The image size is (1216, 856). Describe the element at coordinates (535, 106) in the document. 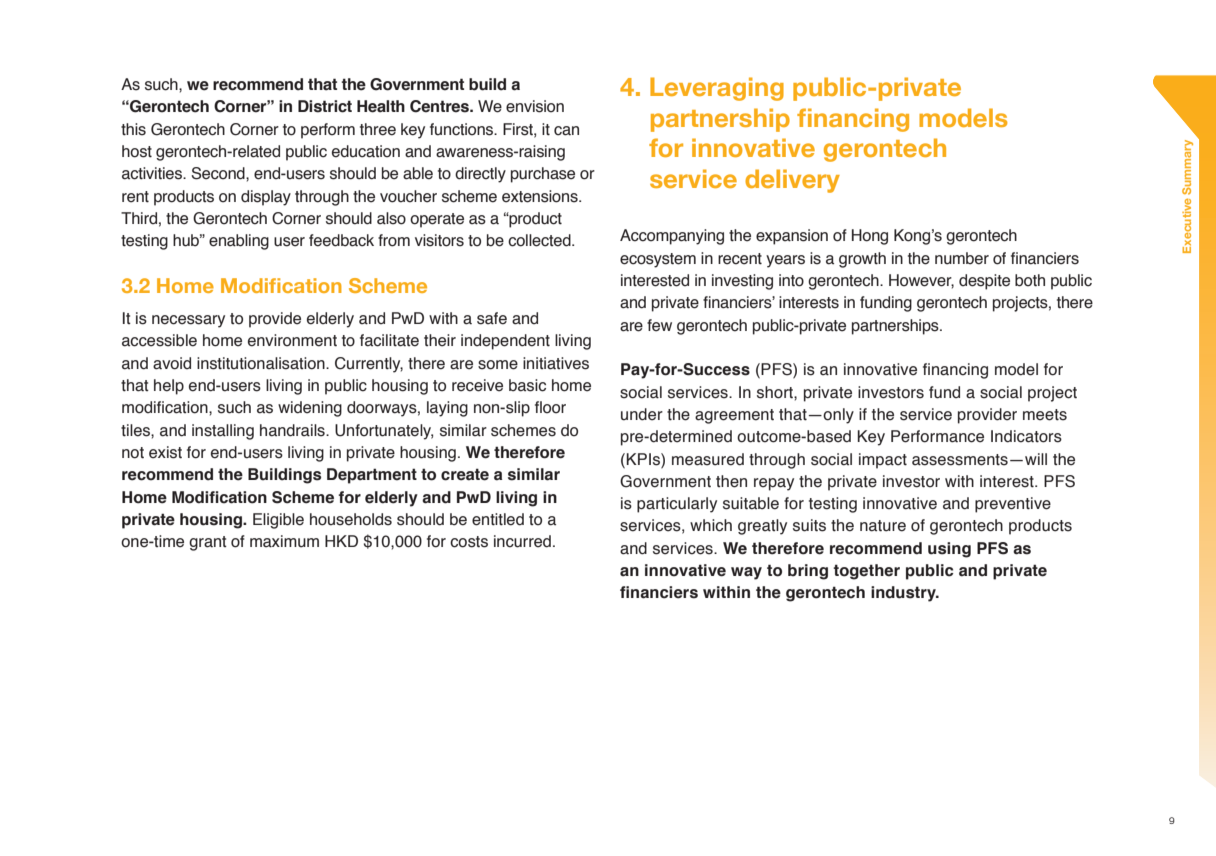

I see `envision` at that location.
